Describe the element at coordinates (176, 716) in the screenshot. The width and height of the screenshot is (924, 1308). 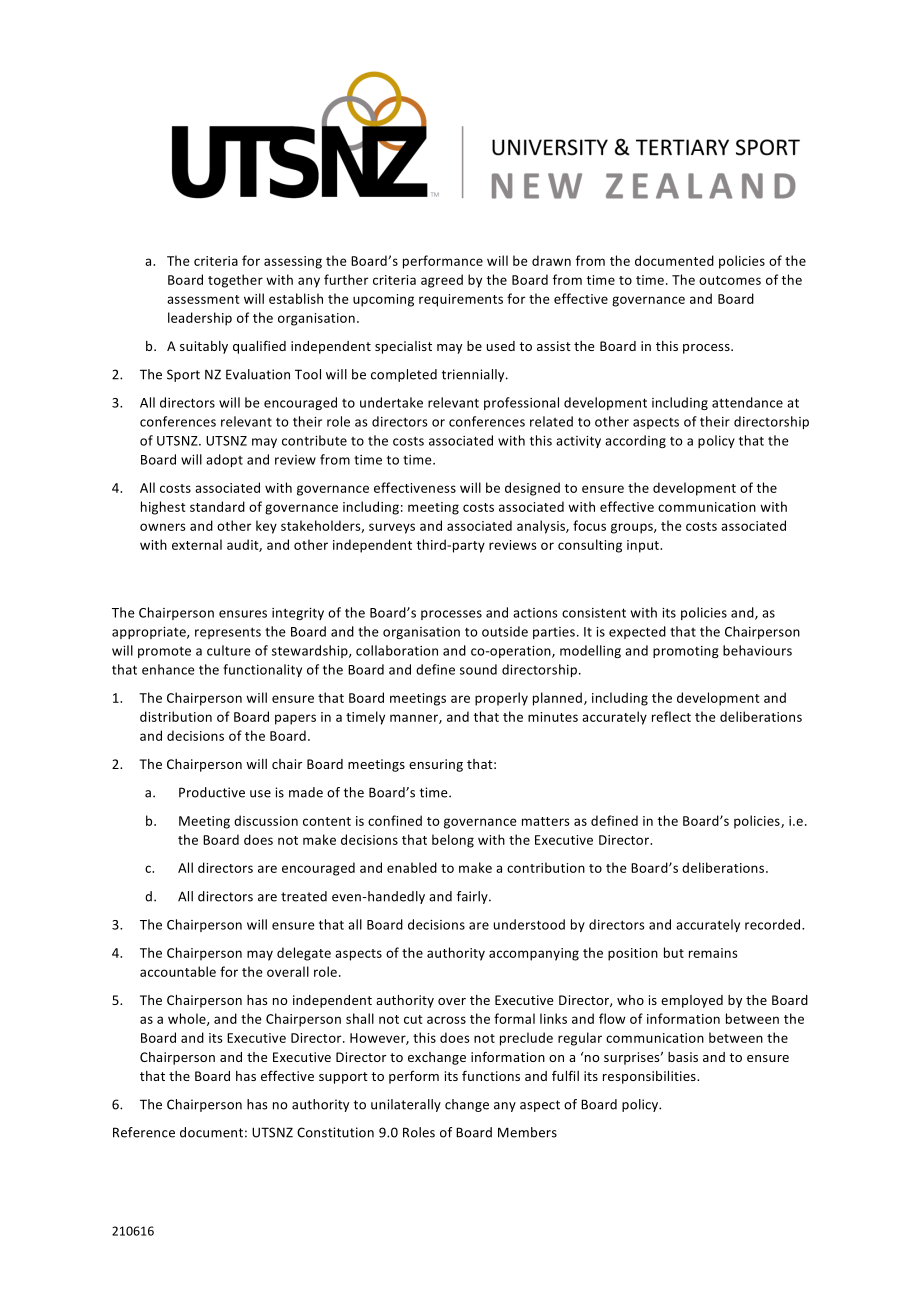
I see `distribution` at that location.
